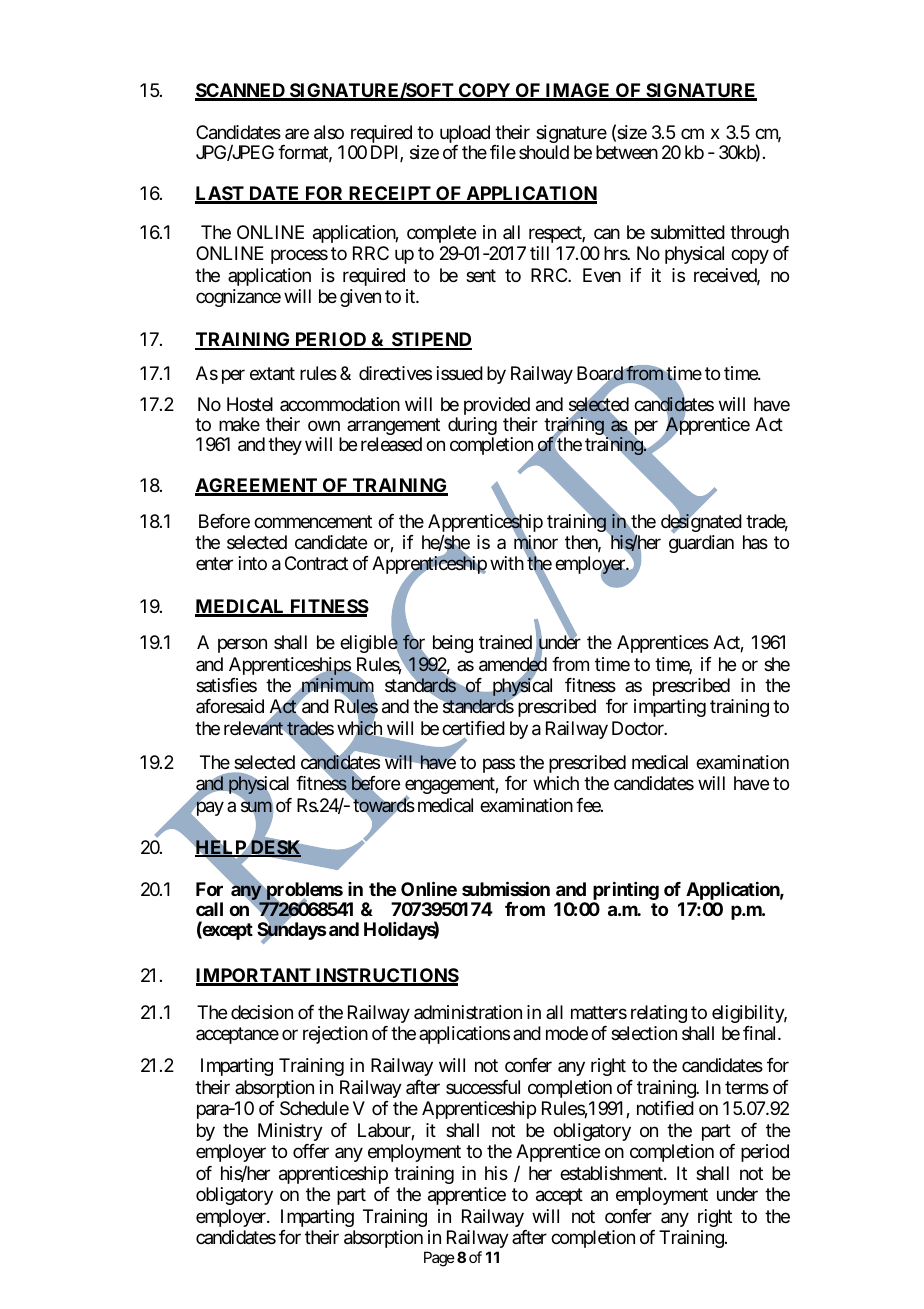  What do you see at coordinates (627, 152) in the screenshot?
I see `between` at bounding box center [627, 152].
